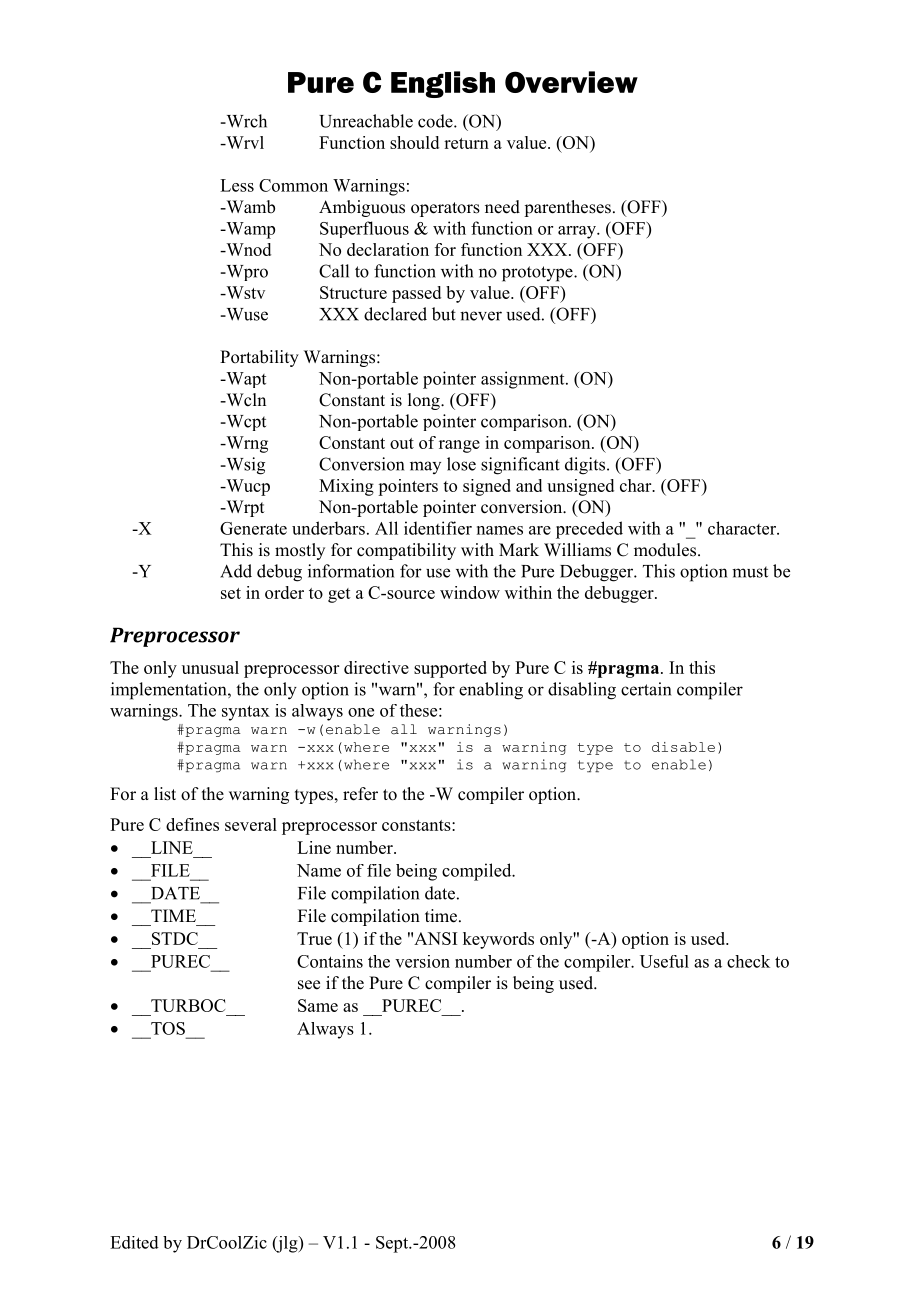  Describe the element at coordinates (585, 466) in the document. I see `digits` at that location.
